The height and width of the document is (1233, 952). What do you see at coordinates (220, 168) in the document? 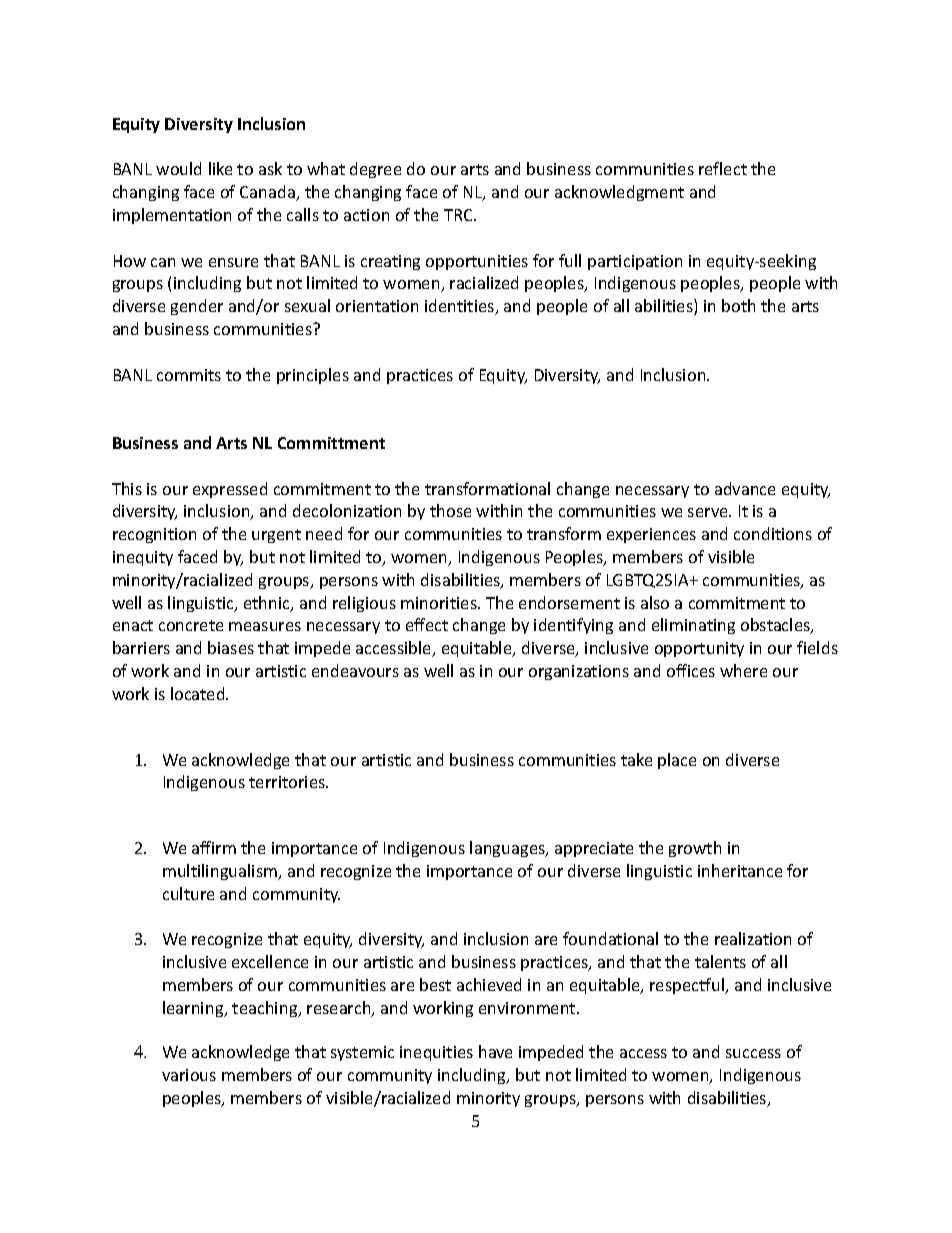
I see `like` at bounding box center [220, 168].
